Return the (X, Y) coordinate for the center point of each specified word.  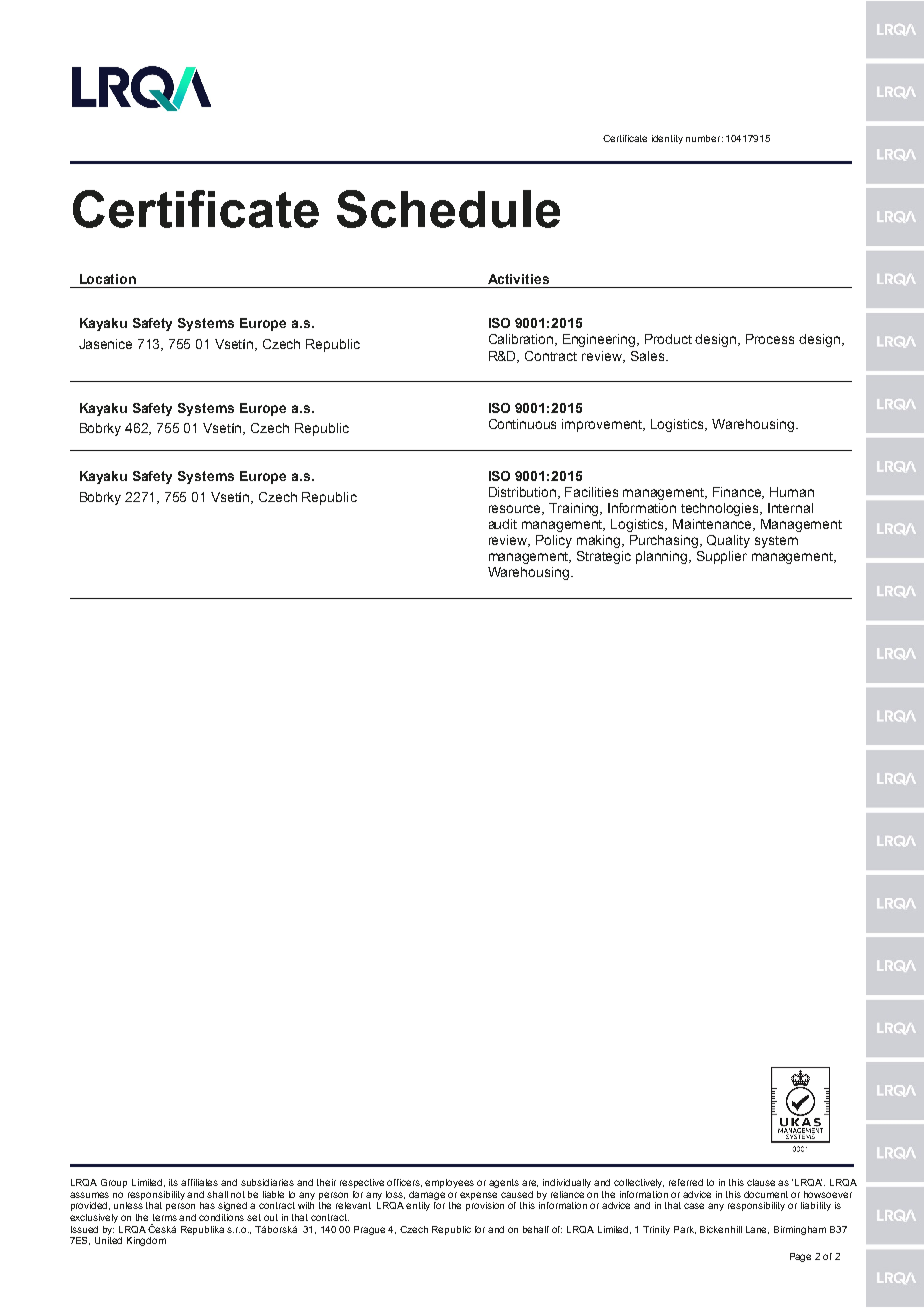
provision (485, 1206)
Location (108, 279)
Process (770, 339)
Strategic (604, 557)
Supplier (722, 557)
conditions (221, 1217)
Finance (738, 493)
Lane (757, 1230)
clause (763, 1182)
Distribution (524, 493)
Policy (554, 541)
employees (449, 1183)
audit (503, 524)
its (173, 1182)
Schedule (448, 209)
